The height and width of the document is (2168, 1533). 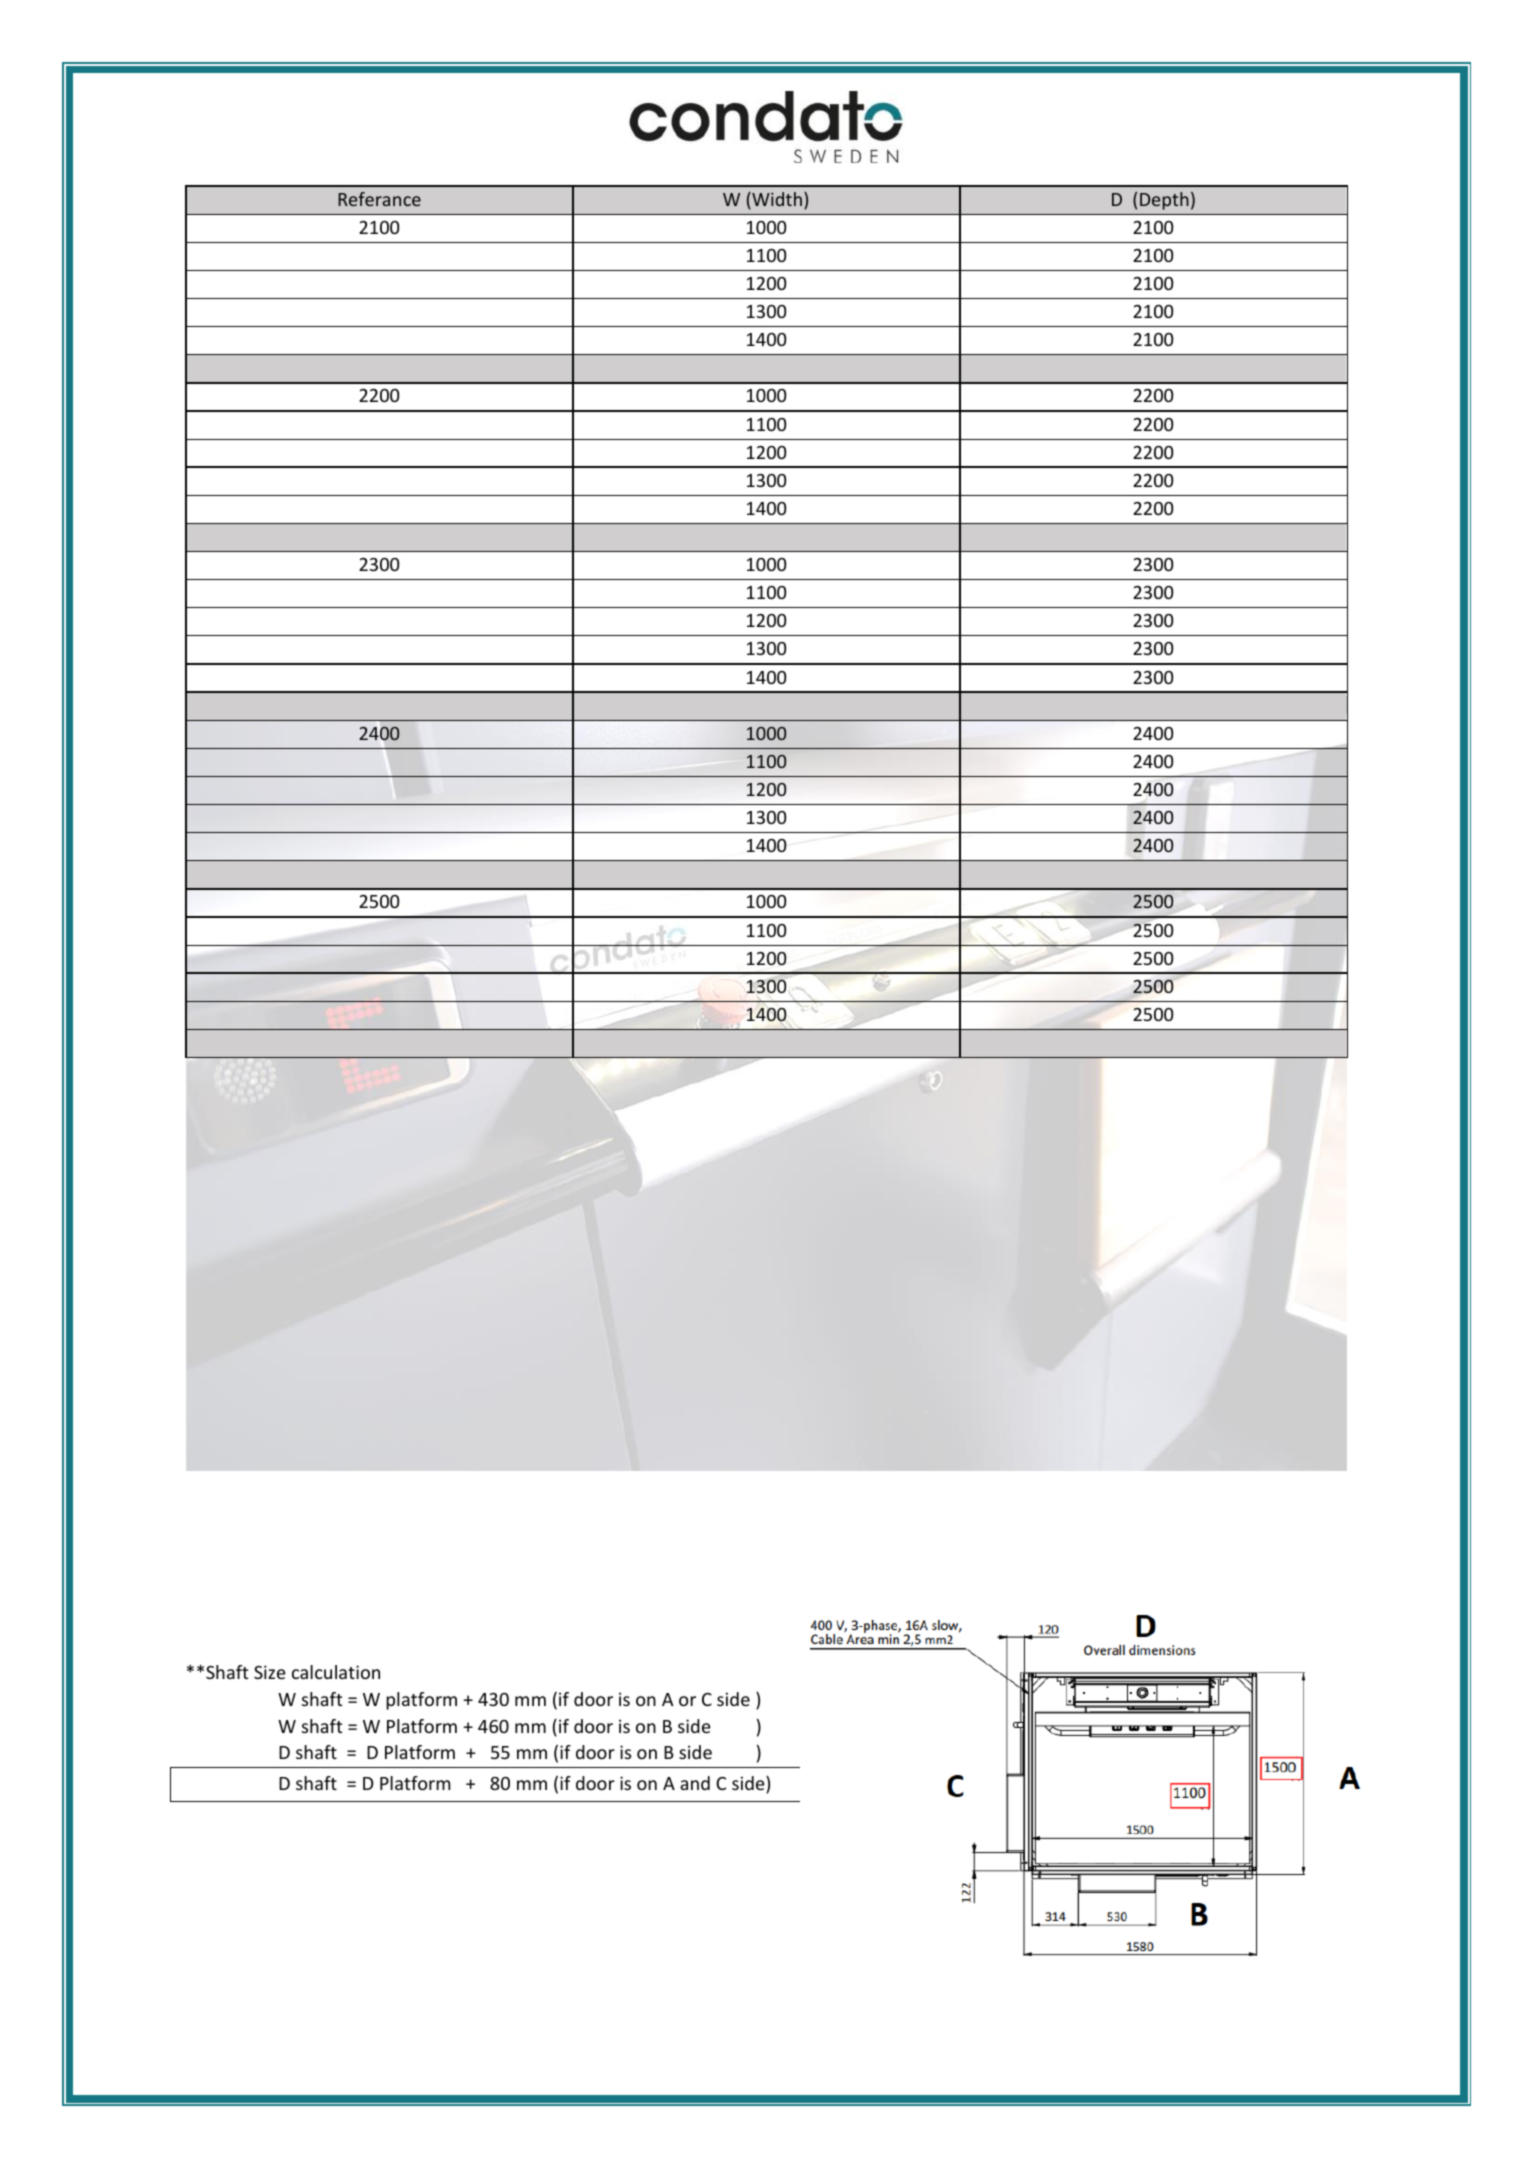 I want to click on Size, so click(x=270, y=1672).
